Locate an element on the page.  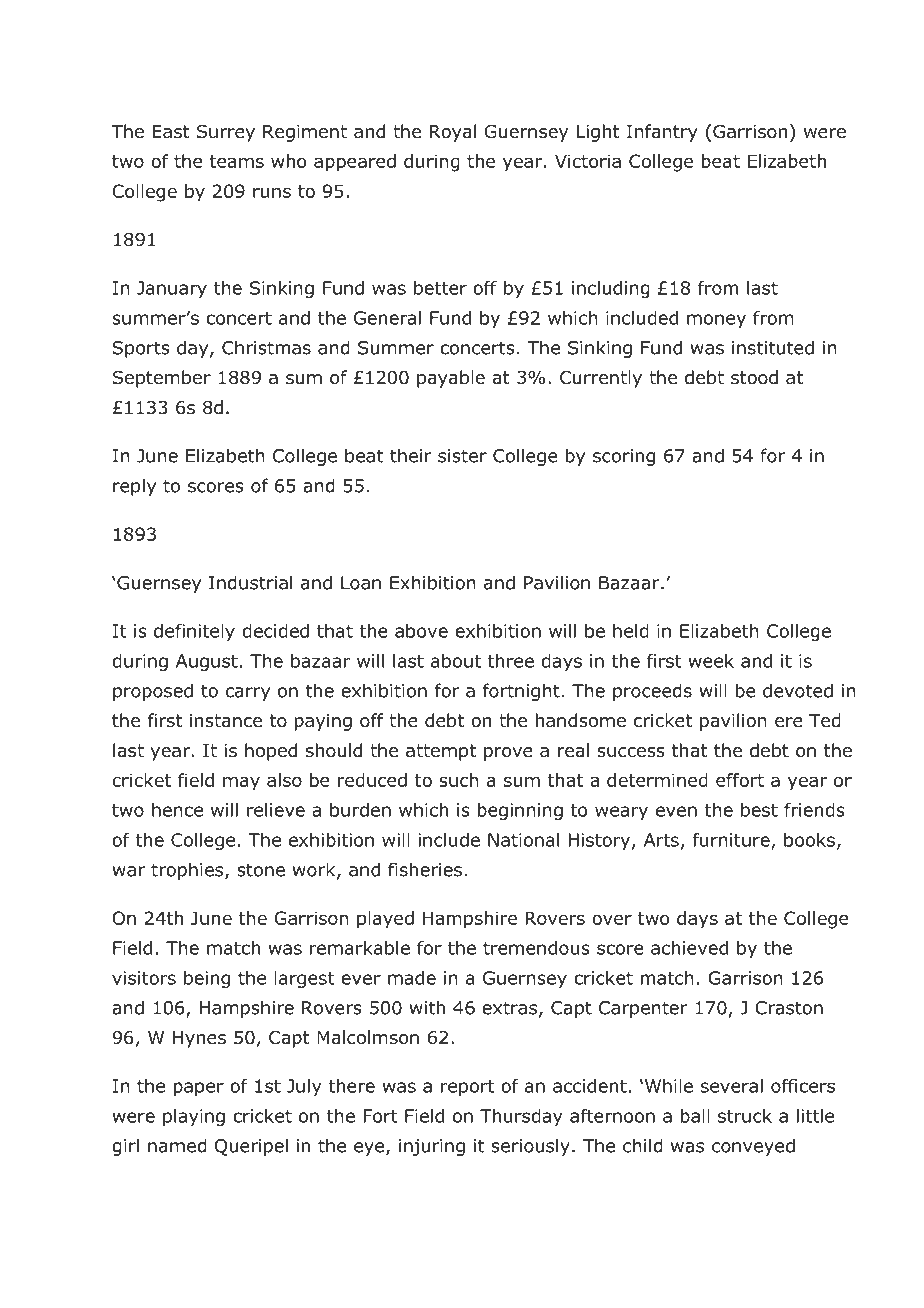
playing is located at coordinates (194, 1117).
